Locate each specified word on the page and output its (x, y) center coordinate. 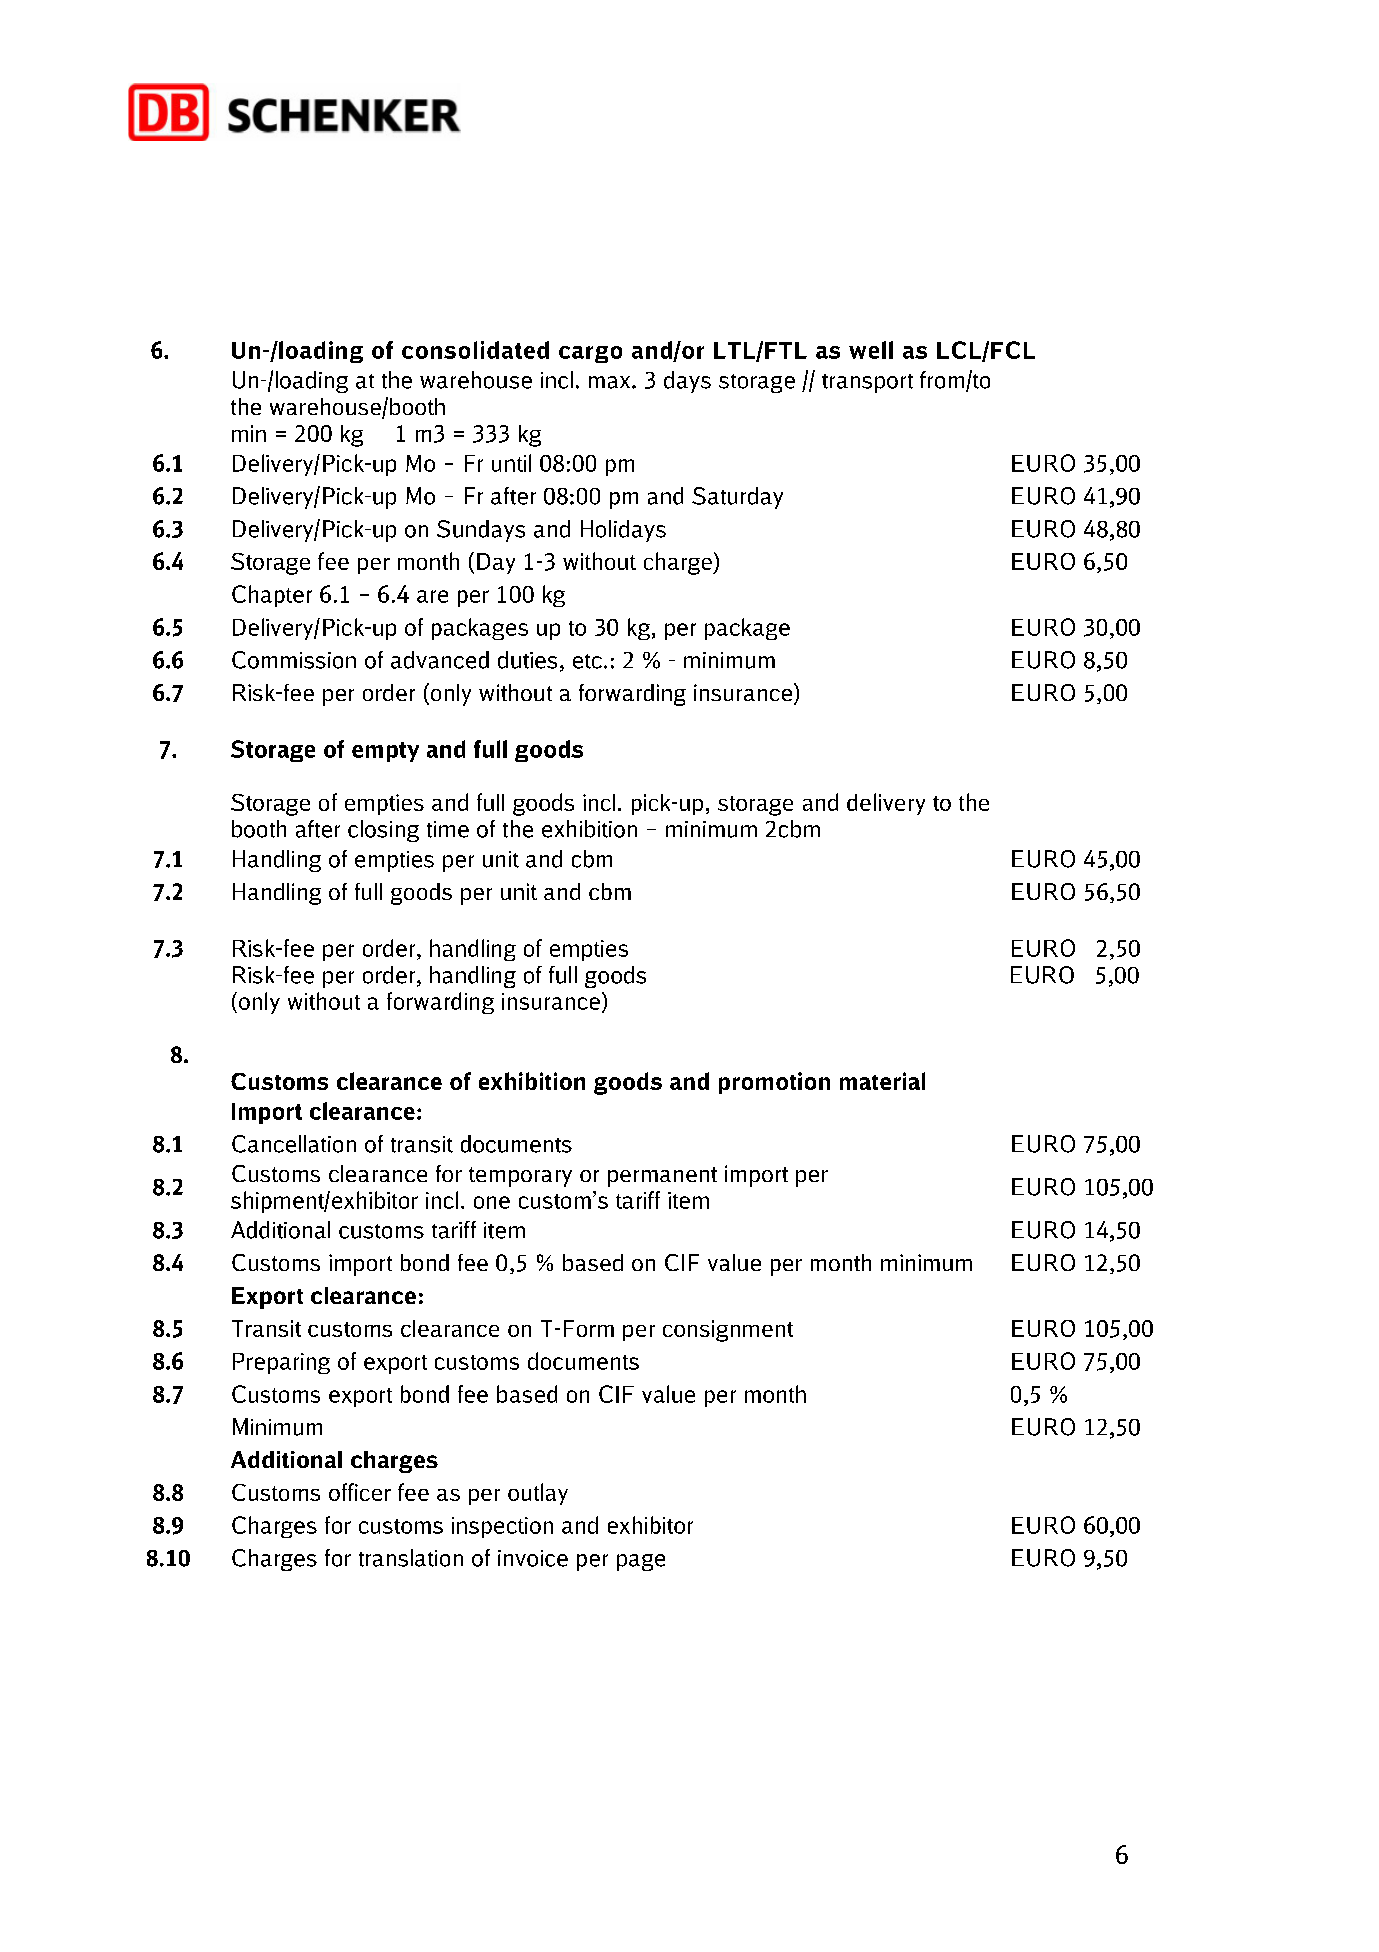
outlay (538, 1494)
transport (867, 383)
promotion (774, 1083)
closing (383, 831)
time (448, 829)
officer (360, 1492)
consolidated (475, 350)
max (611, 382)
